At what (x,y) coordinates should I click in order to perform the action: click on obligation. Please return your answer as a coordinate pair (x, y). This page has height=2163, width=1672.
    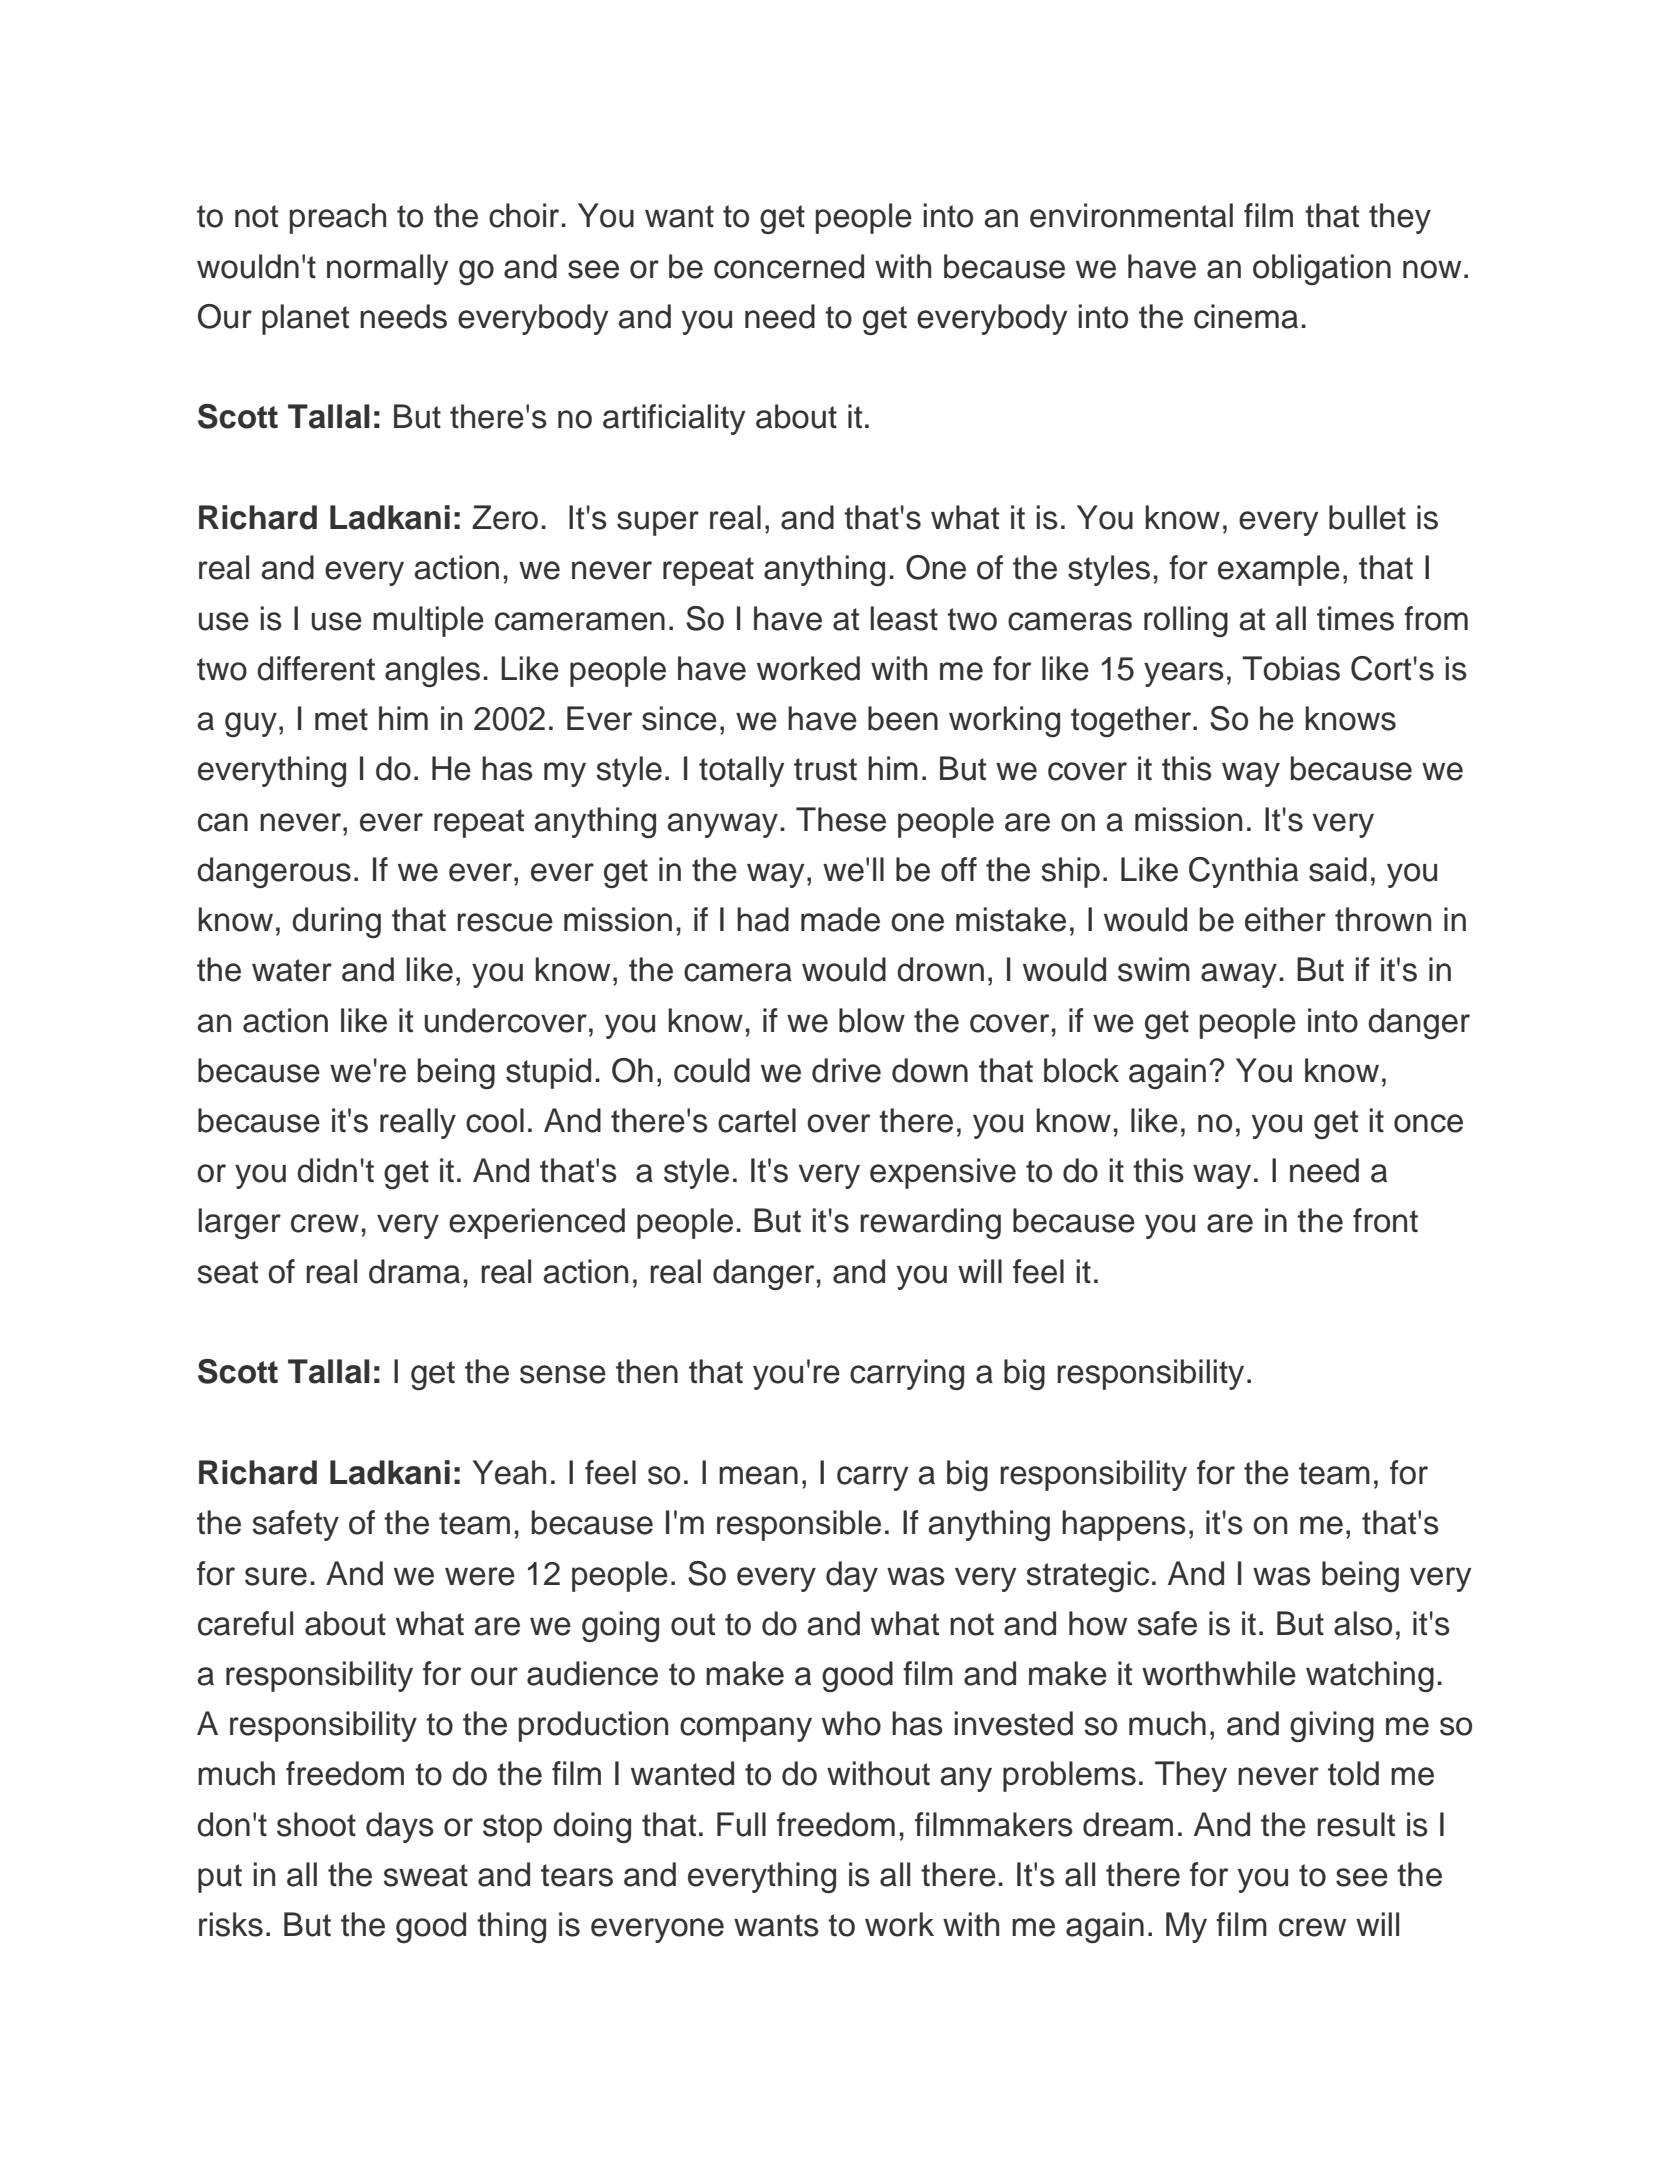
    Looking at the image, I should click on (1322, 269).
